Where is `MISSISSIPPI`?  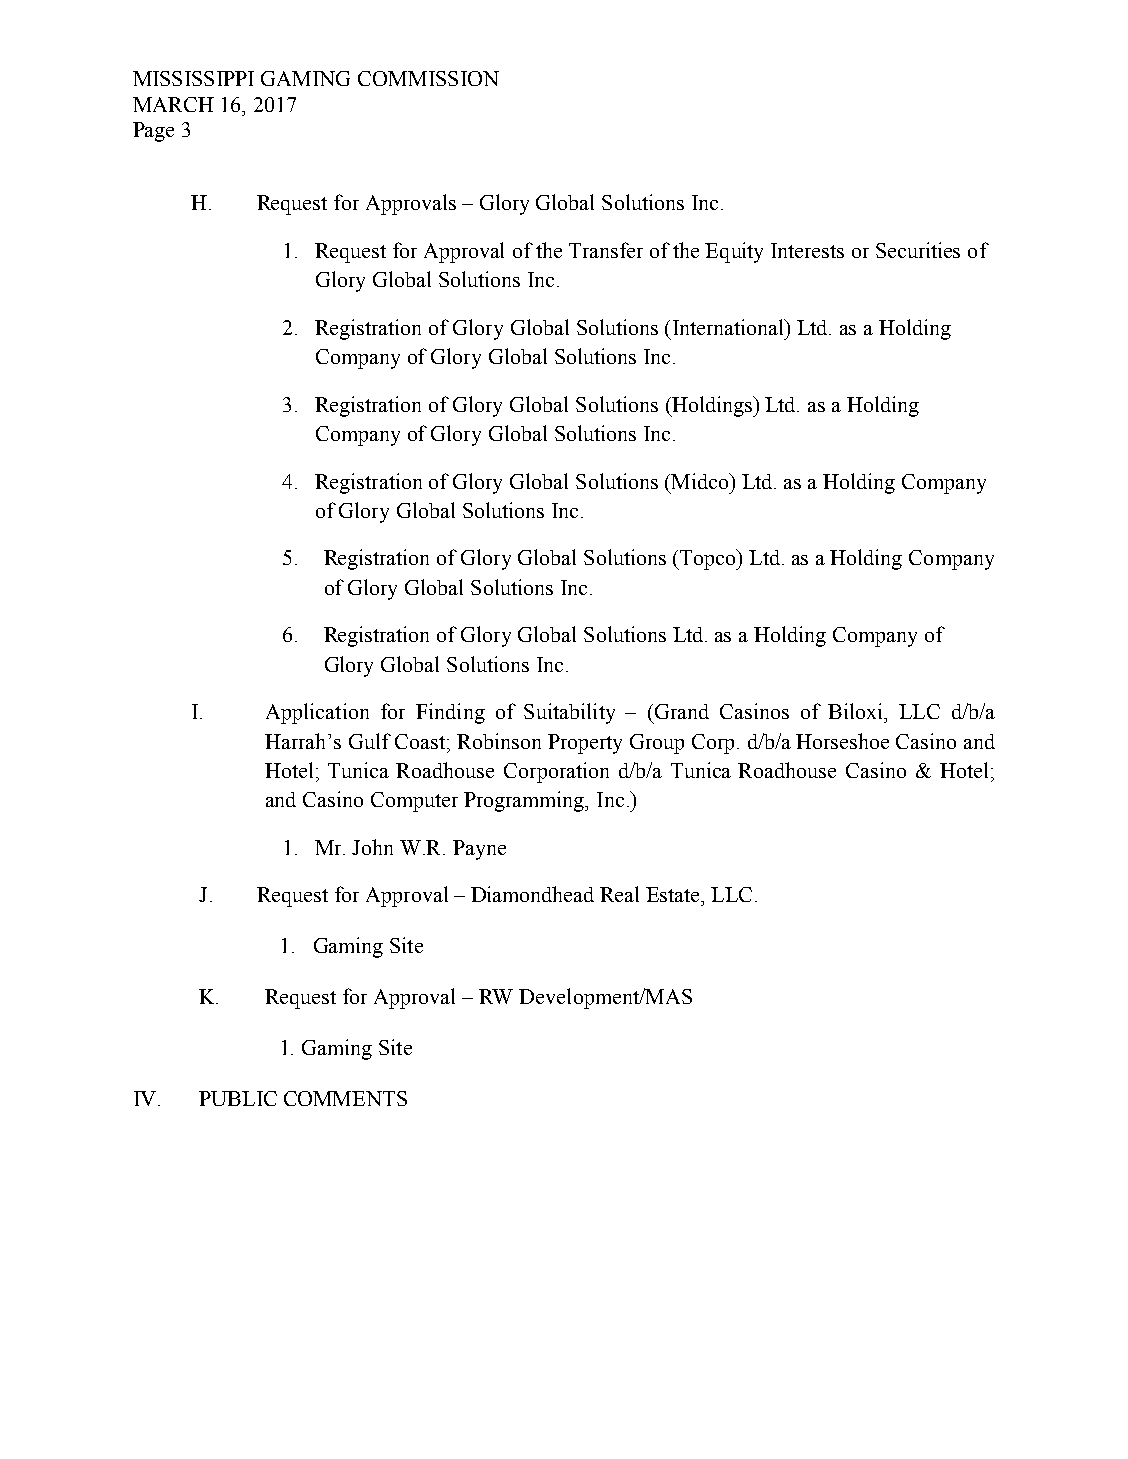 MISSISSIPPI is located at coordinates (193, 78).
